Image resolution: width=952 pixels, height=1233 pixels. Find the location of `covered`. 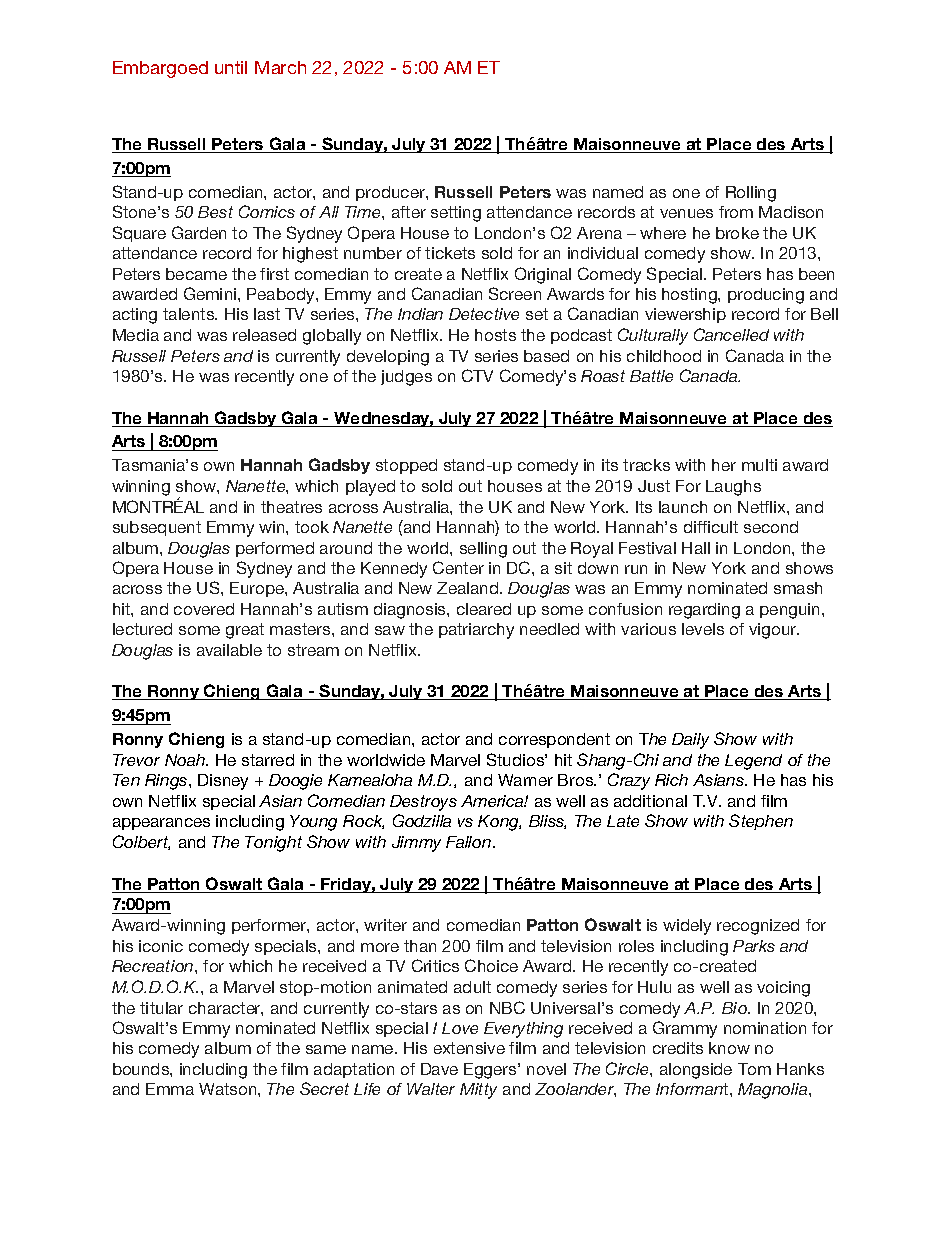

covered is located at coordinates (204, 609).
